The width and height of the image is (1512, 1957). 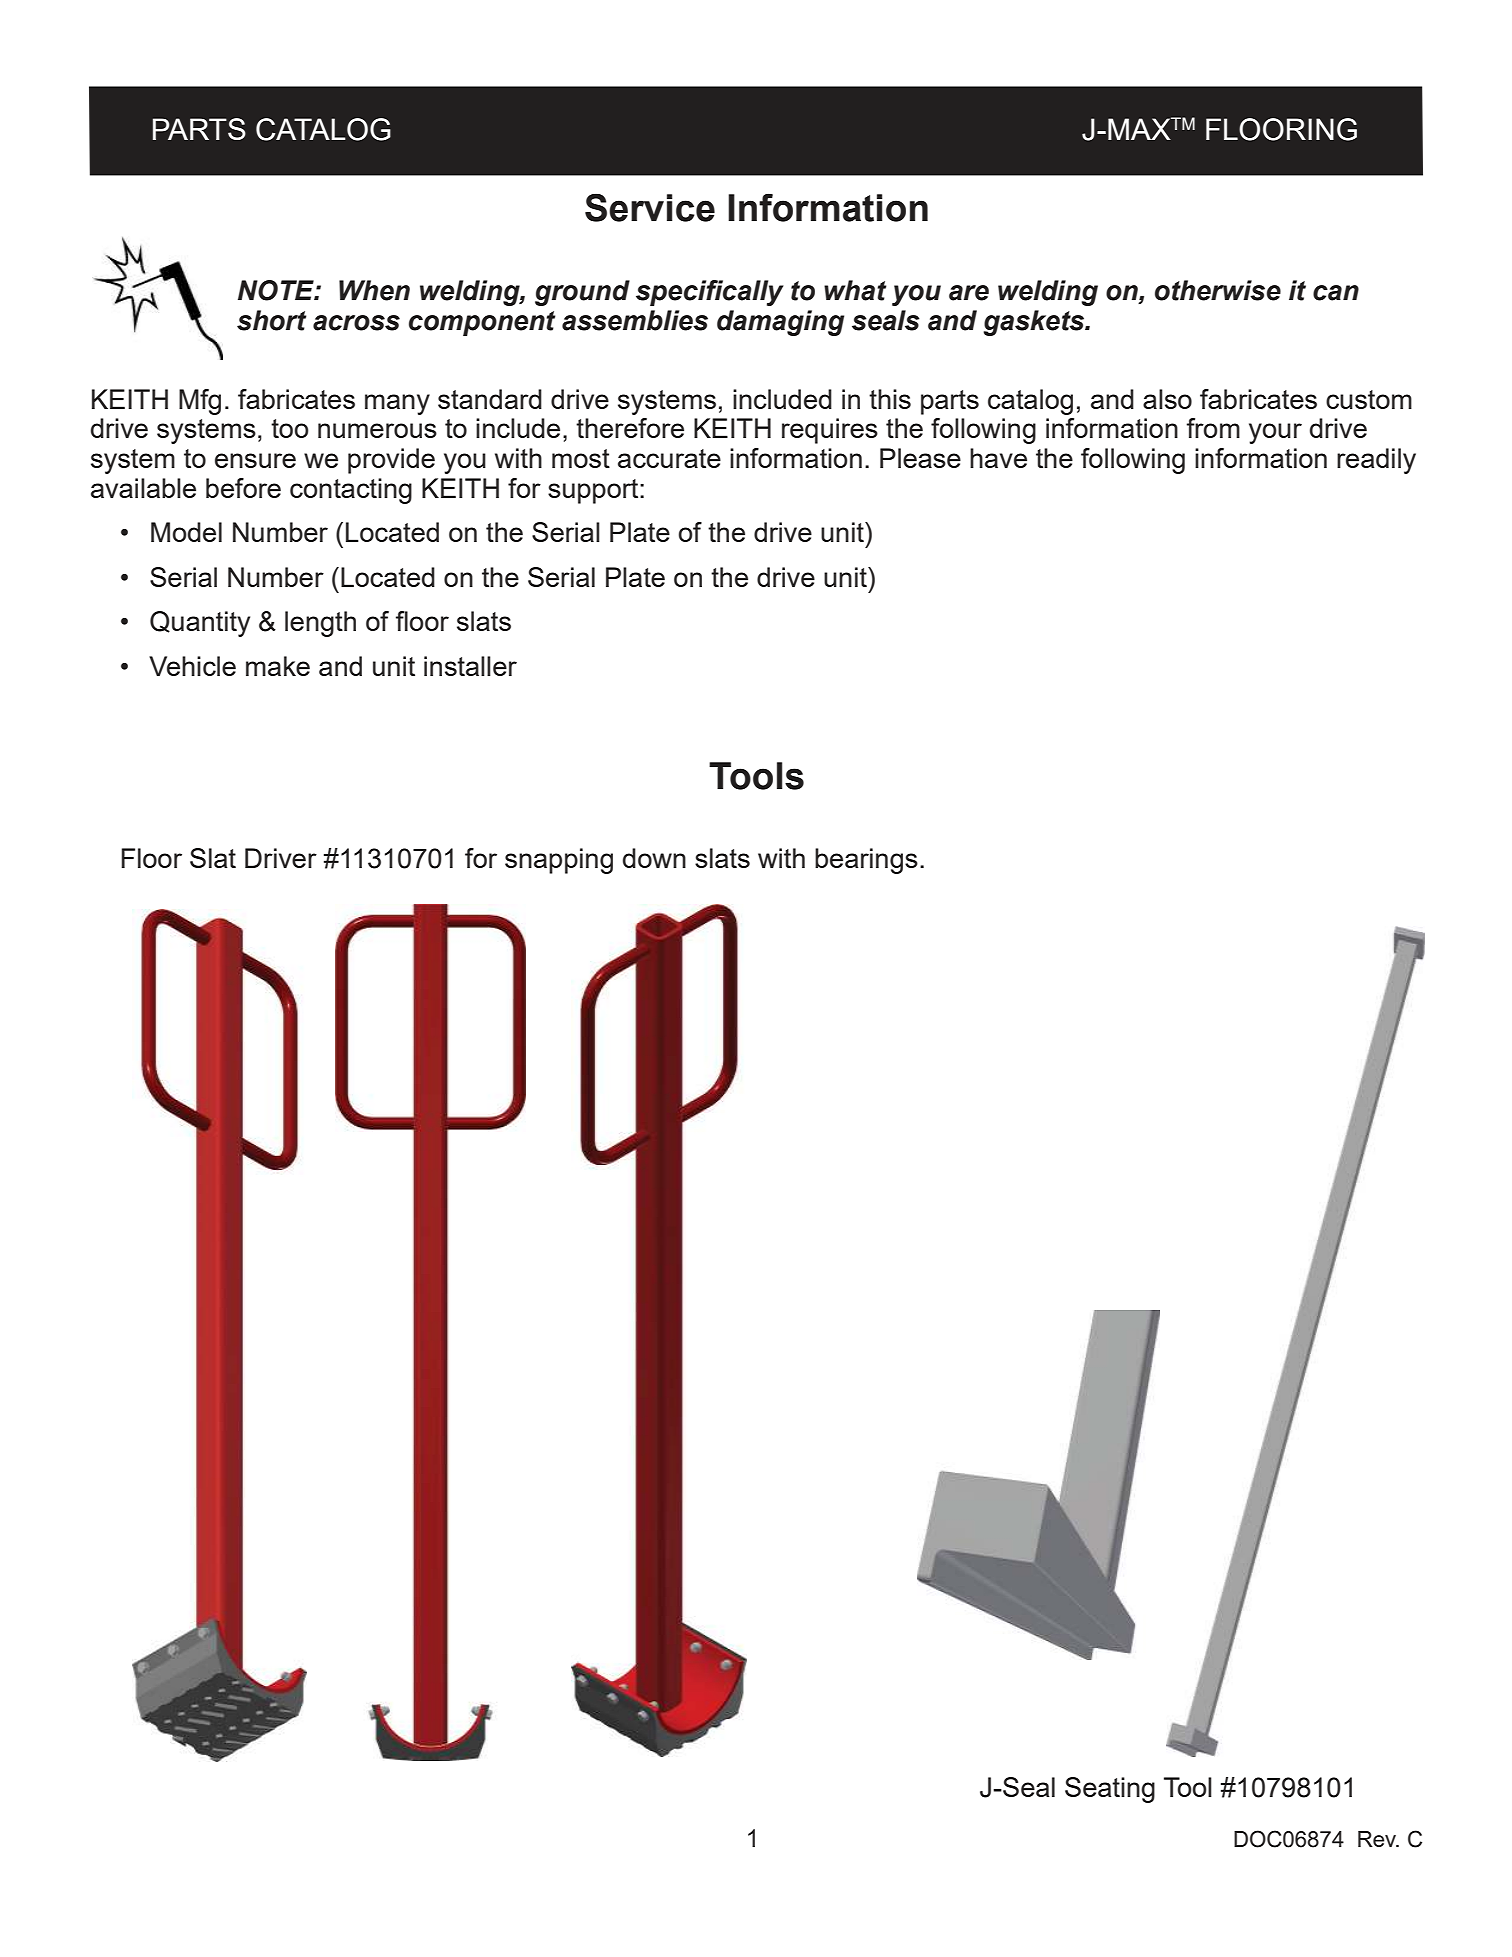 What do you see at coordinates (866, 861) in the image?
I see `bearings` at bounding box center [866, 861].
